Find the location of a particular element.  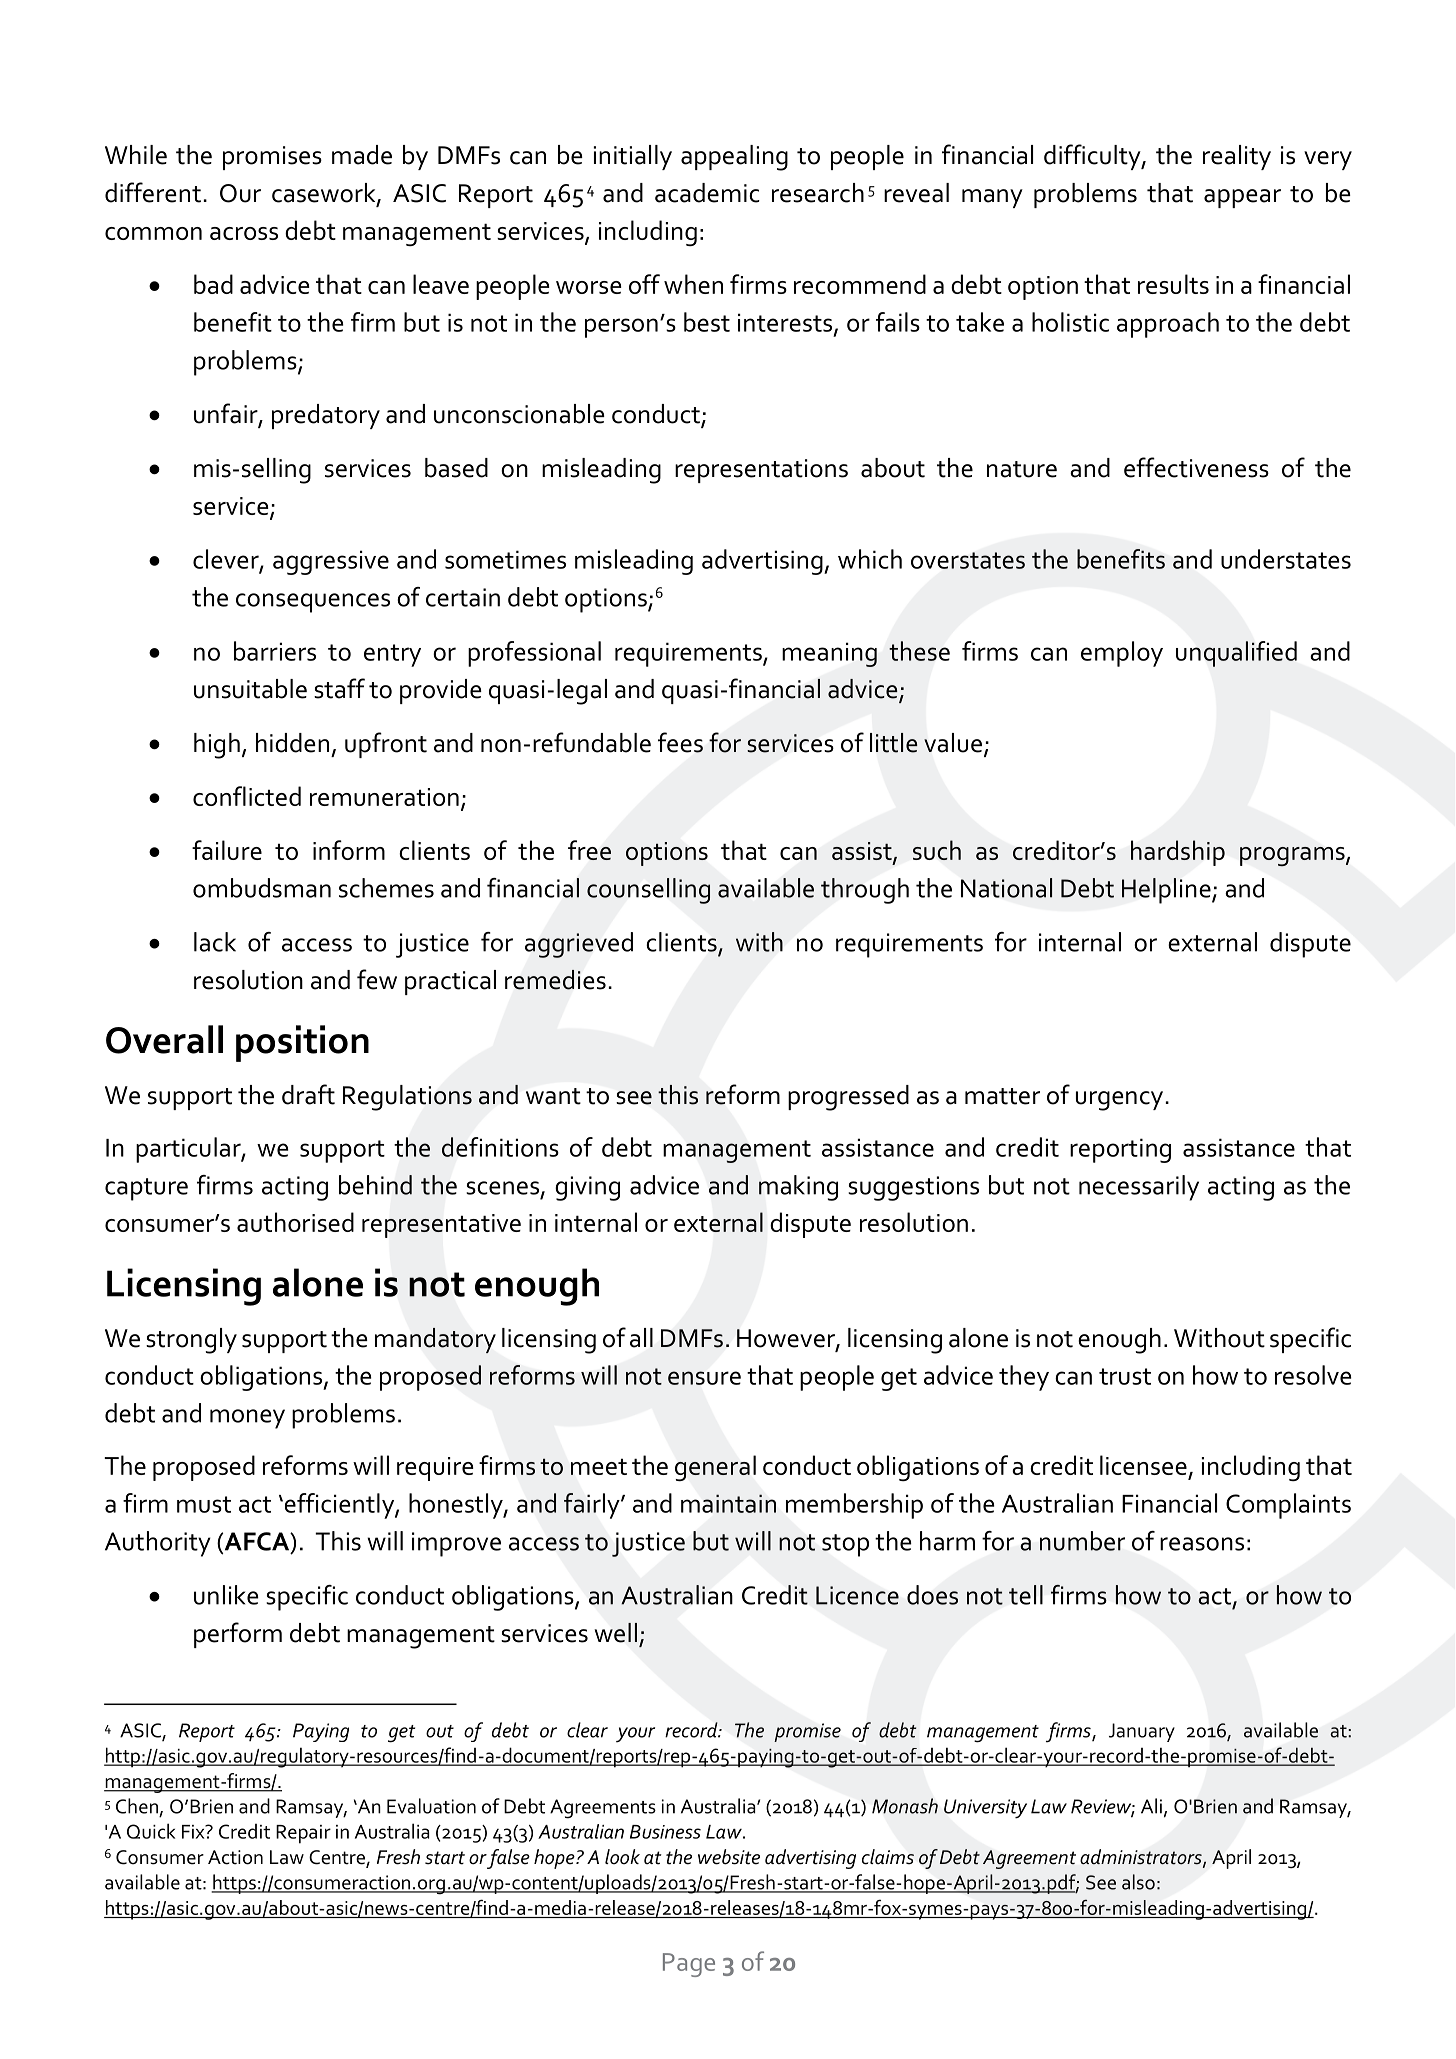

website is located at coordinates (729, 1857).
